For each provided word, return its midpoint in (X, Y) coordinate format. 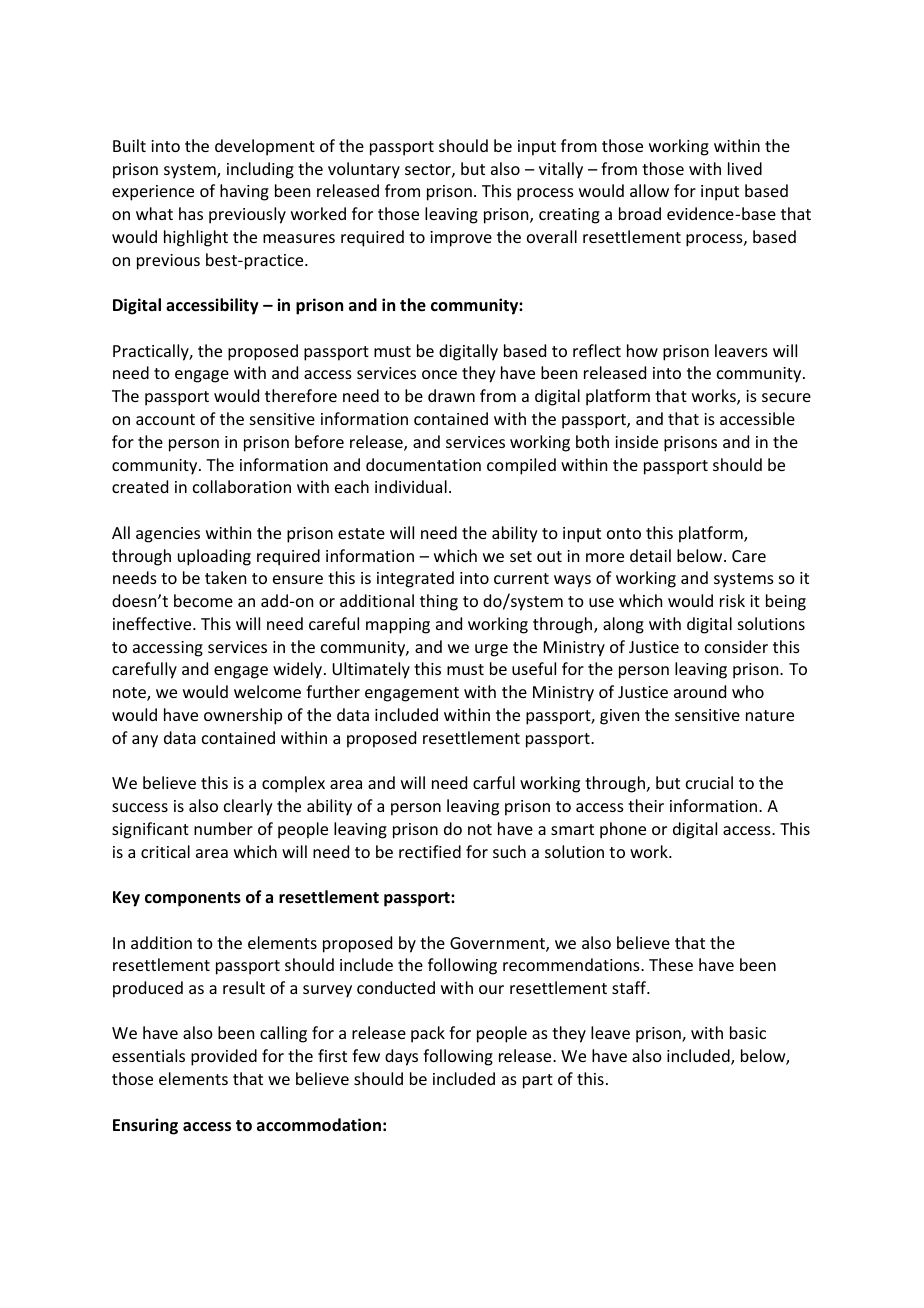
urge (491, 650)
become (203, 600)
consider (736, 646)
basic (748, 1032)
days (401, 1057)
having (244, 192)
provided (224, 1057)
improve (461, 239)
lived (745, 168)
